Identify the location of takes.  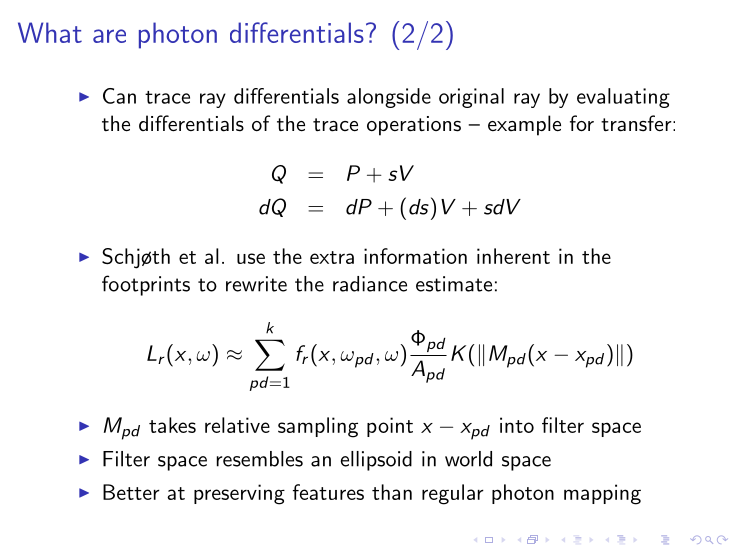
(172, 425).
